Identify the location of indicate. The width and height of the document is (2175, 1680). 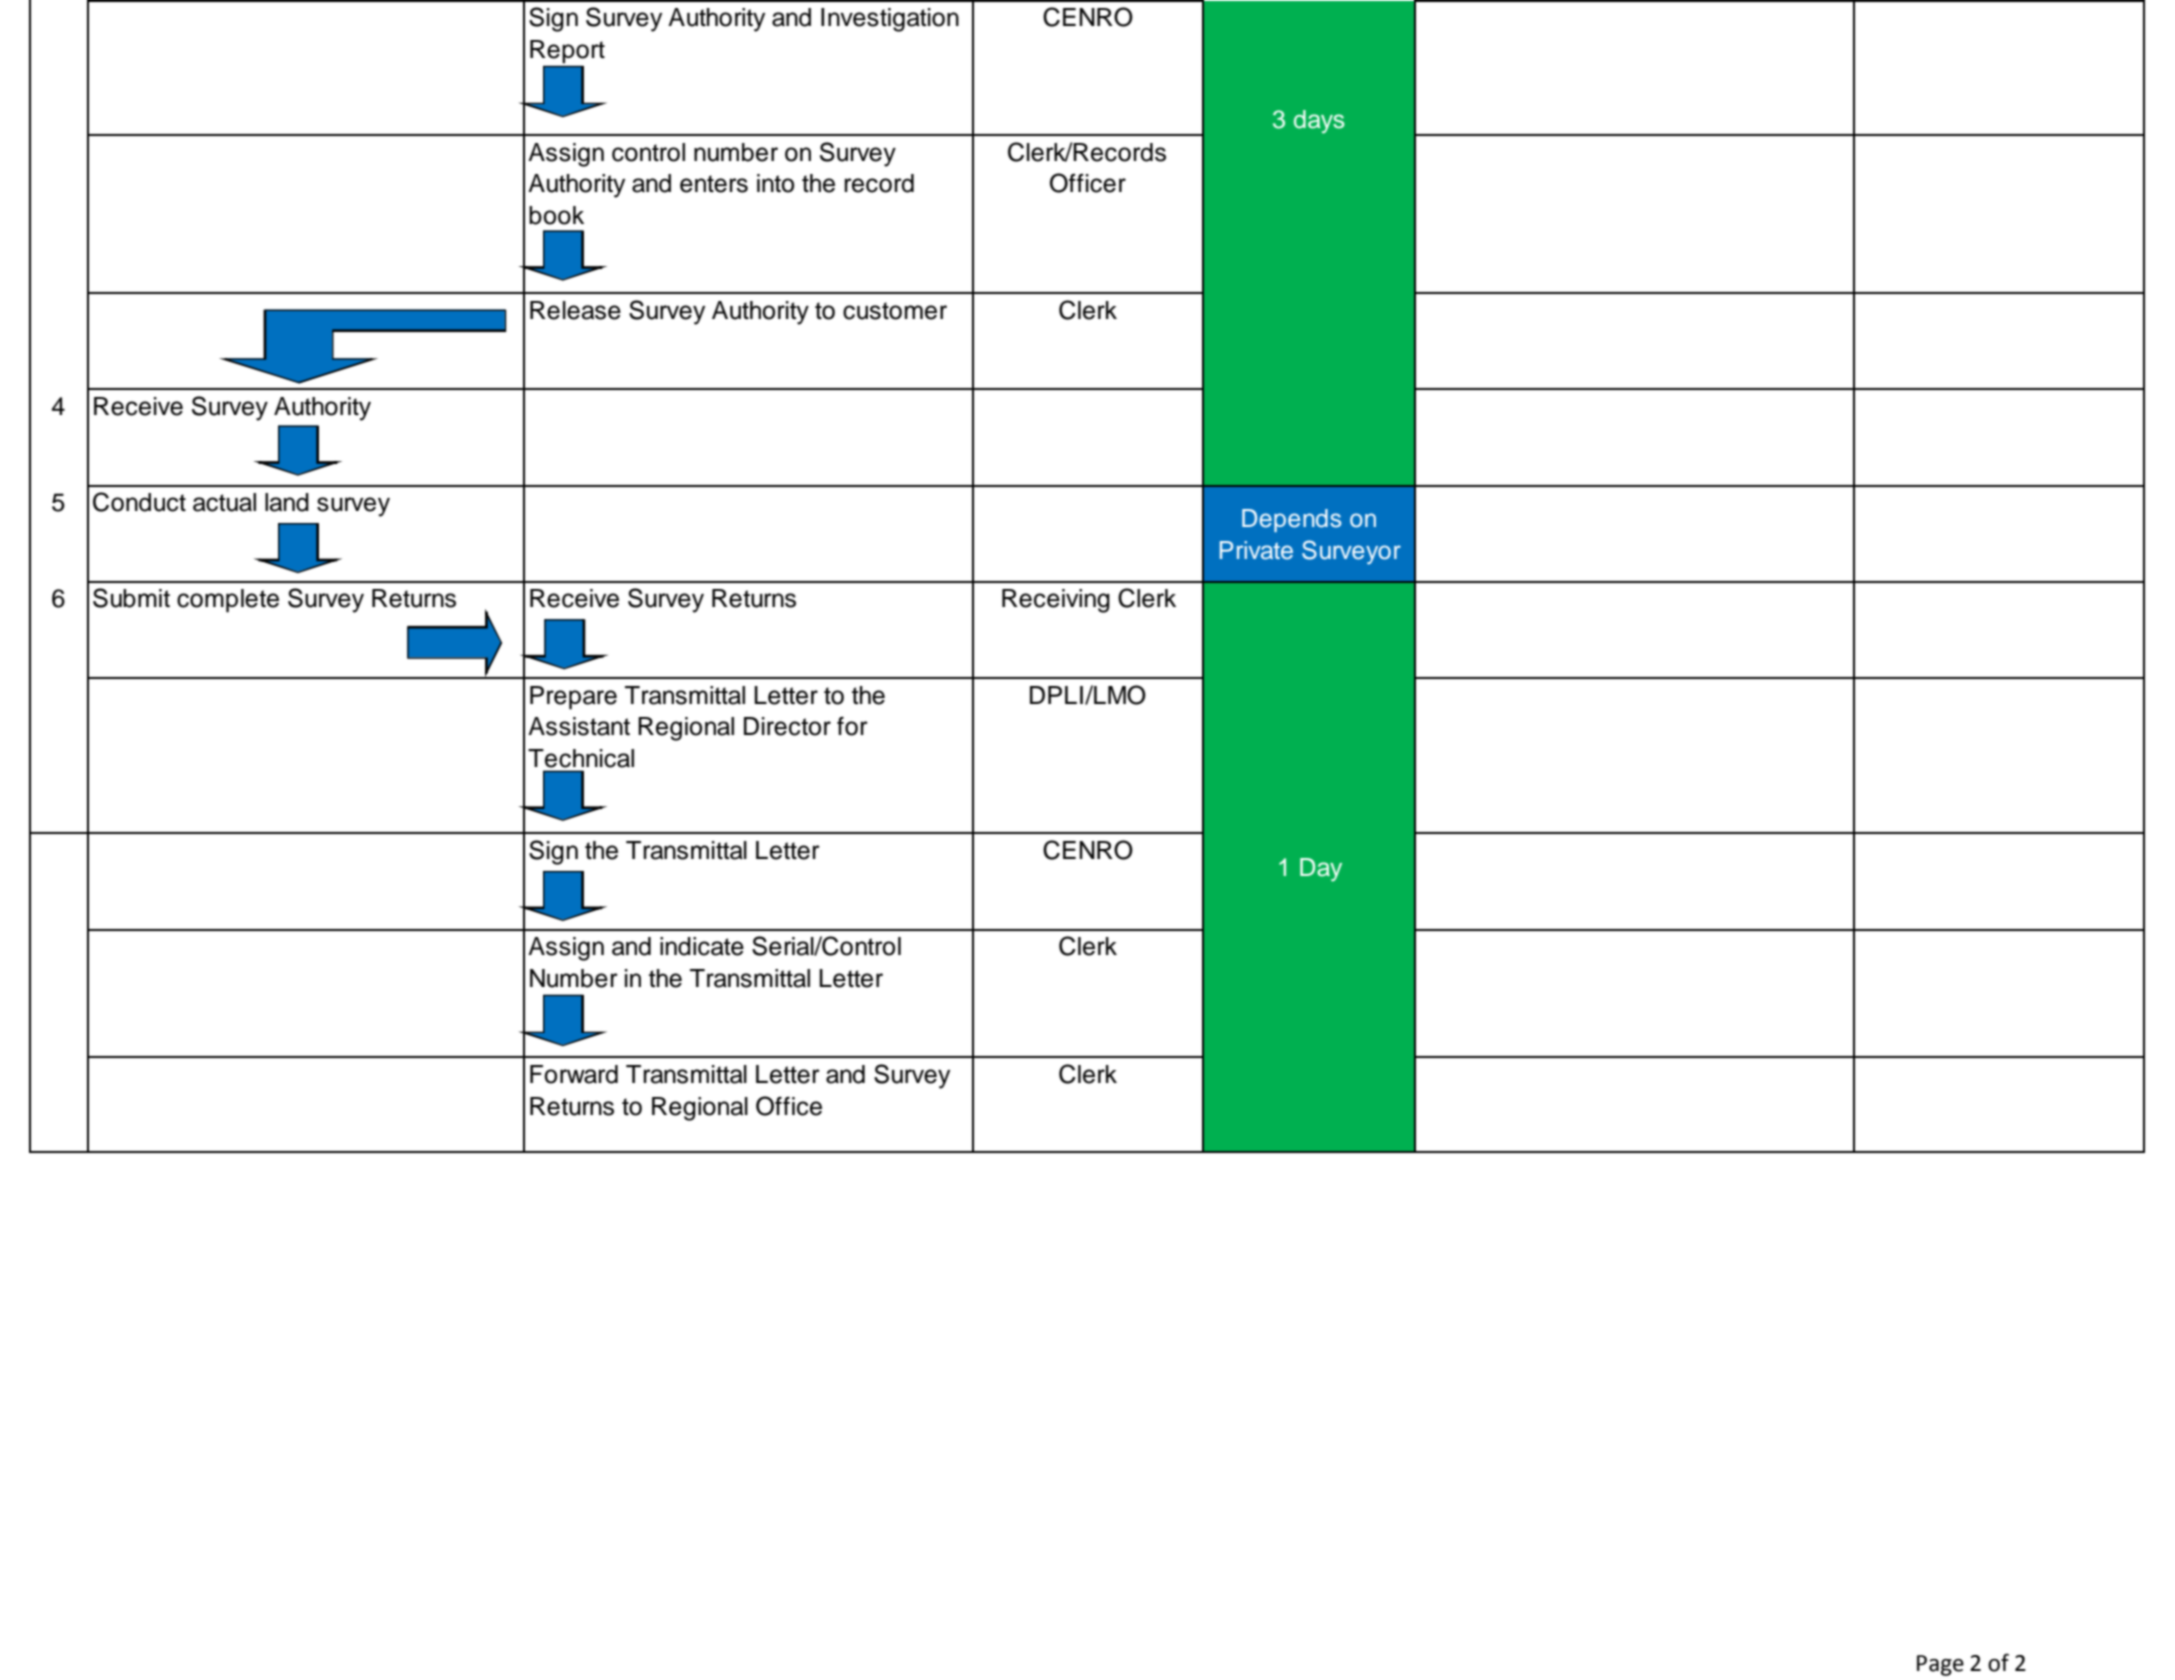
(702, 946).
